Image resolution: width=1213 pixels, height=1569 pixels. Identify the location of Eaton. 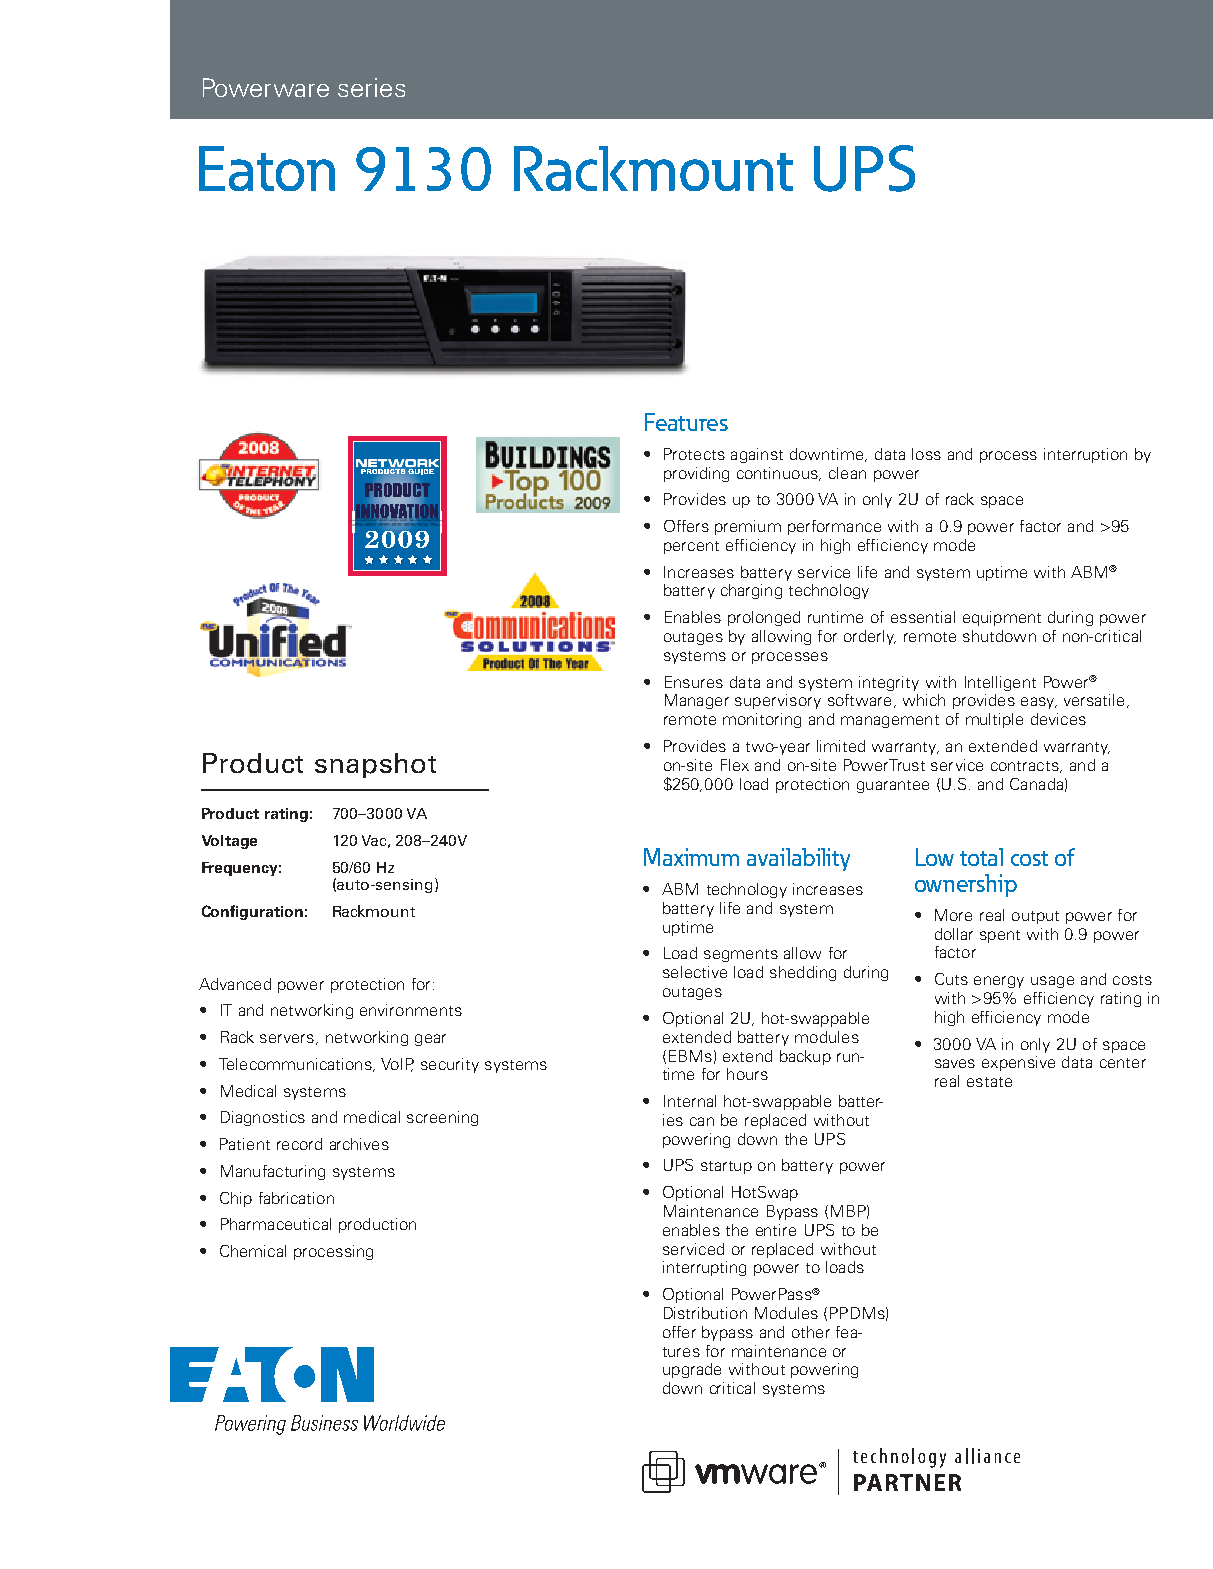
(267, 168).
